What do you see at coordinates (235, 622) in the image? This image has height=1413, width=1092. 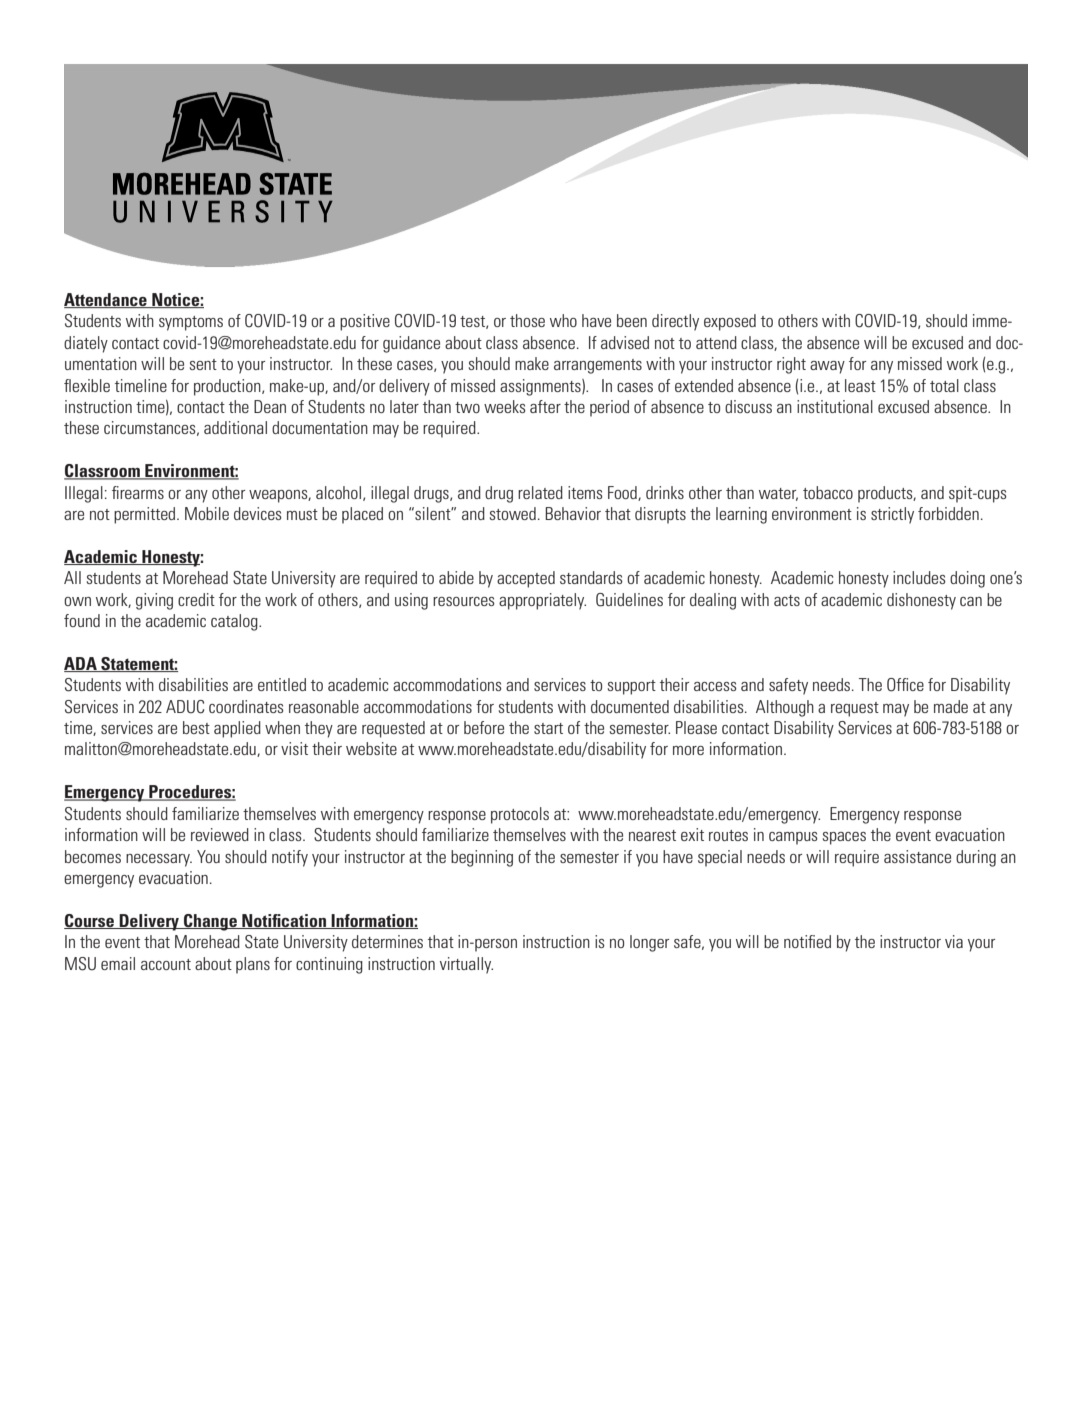 I see `catalog` at bounding box center [235, 622].
